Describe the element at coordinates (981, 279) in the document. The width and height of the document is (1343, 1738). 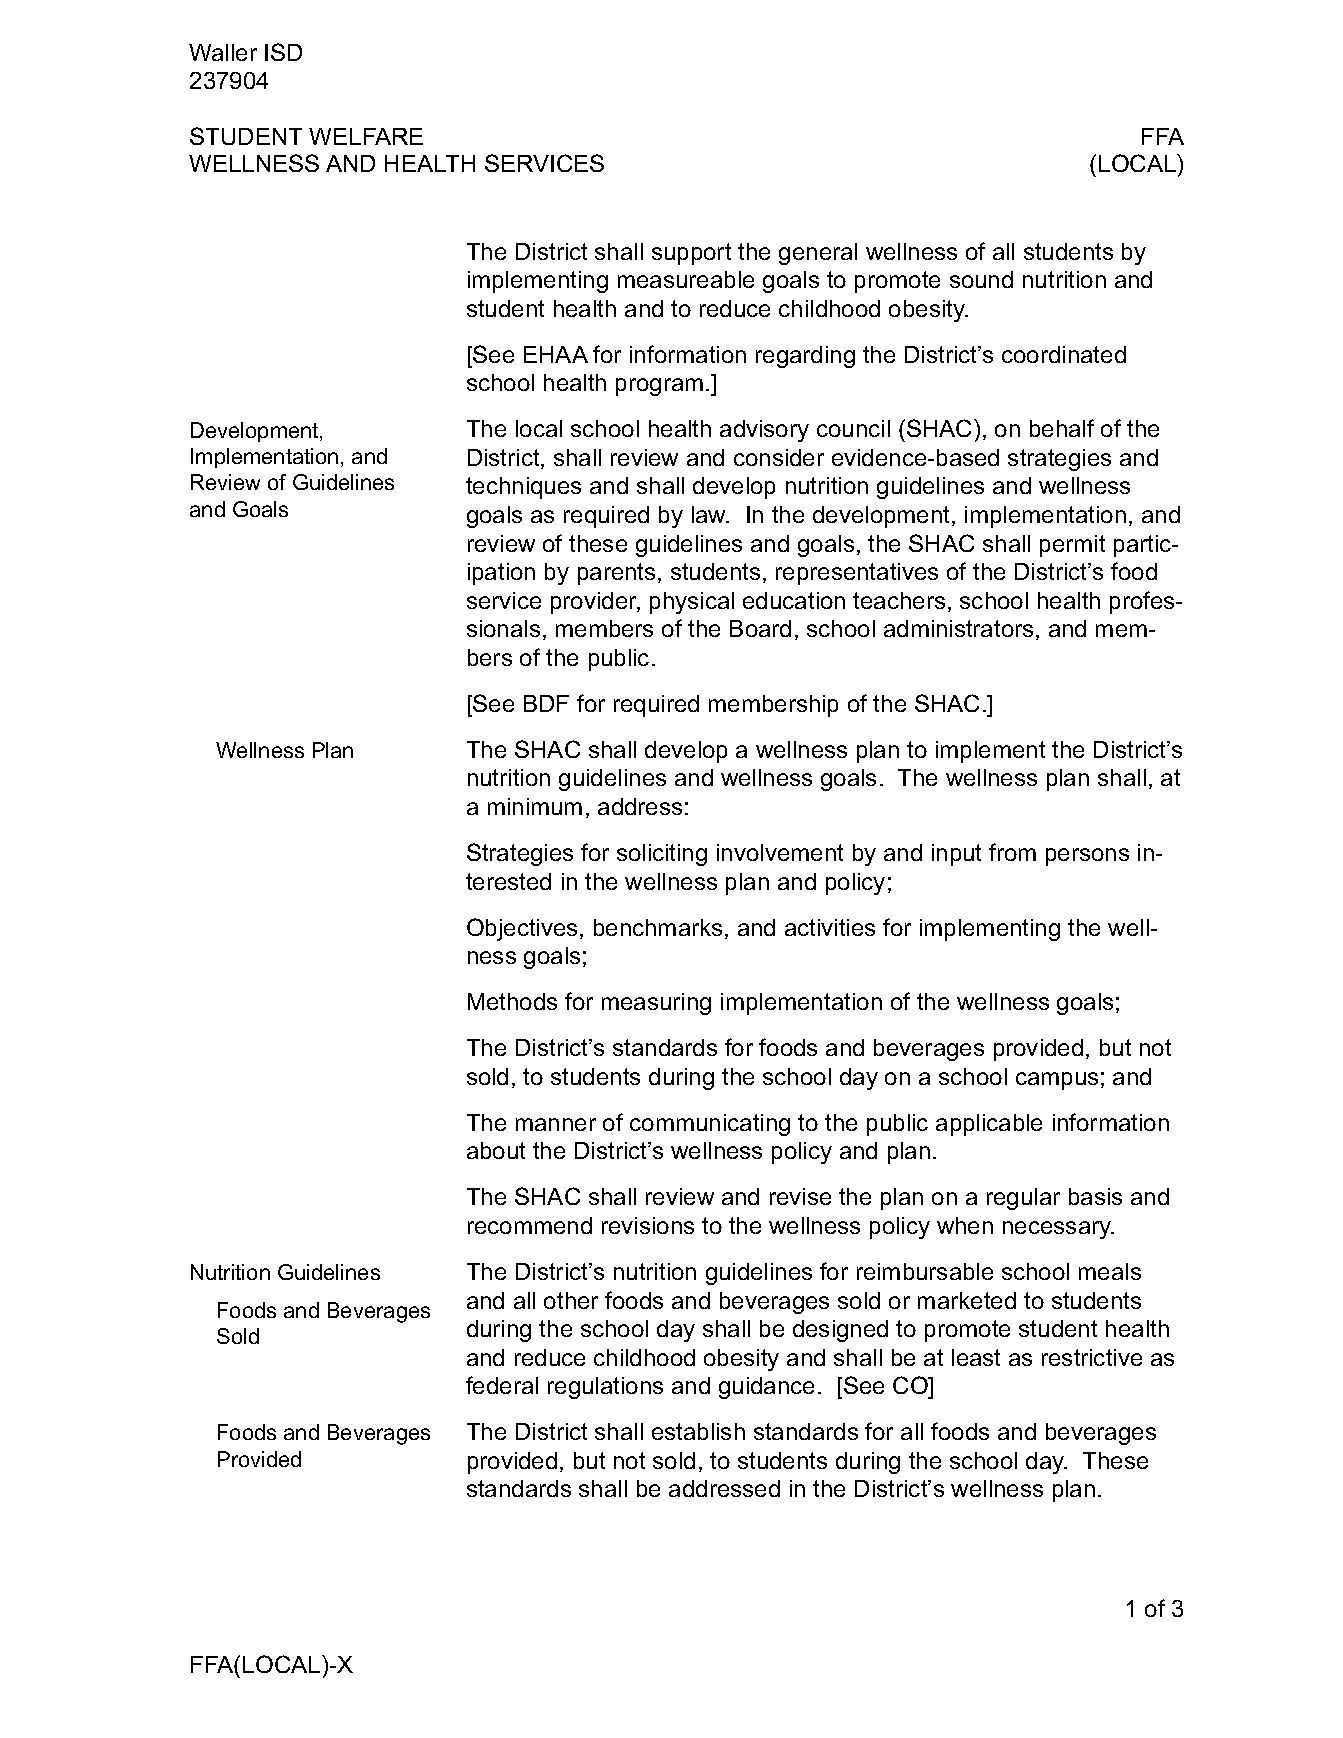
I see `sound` at that location.
